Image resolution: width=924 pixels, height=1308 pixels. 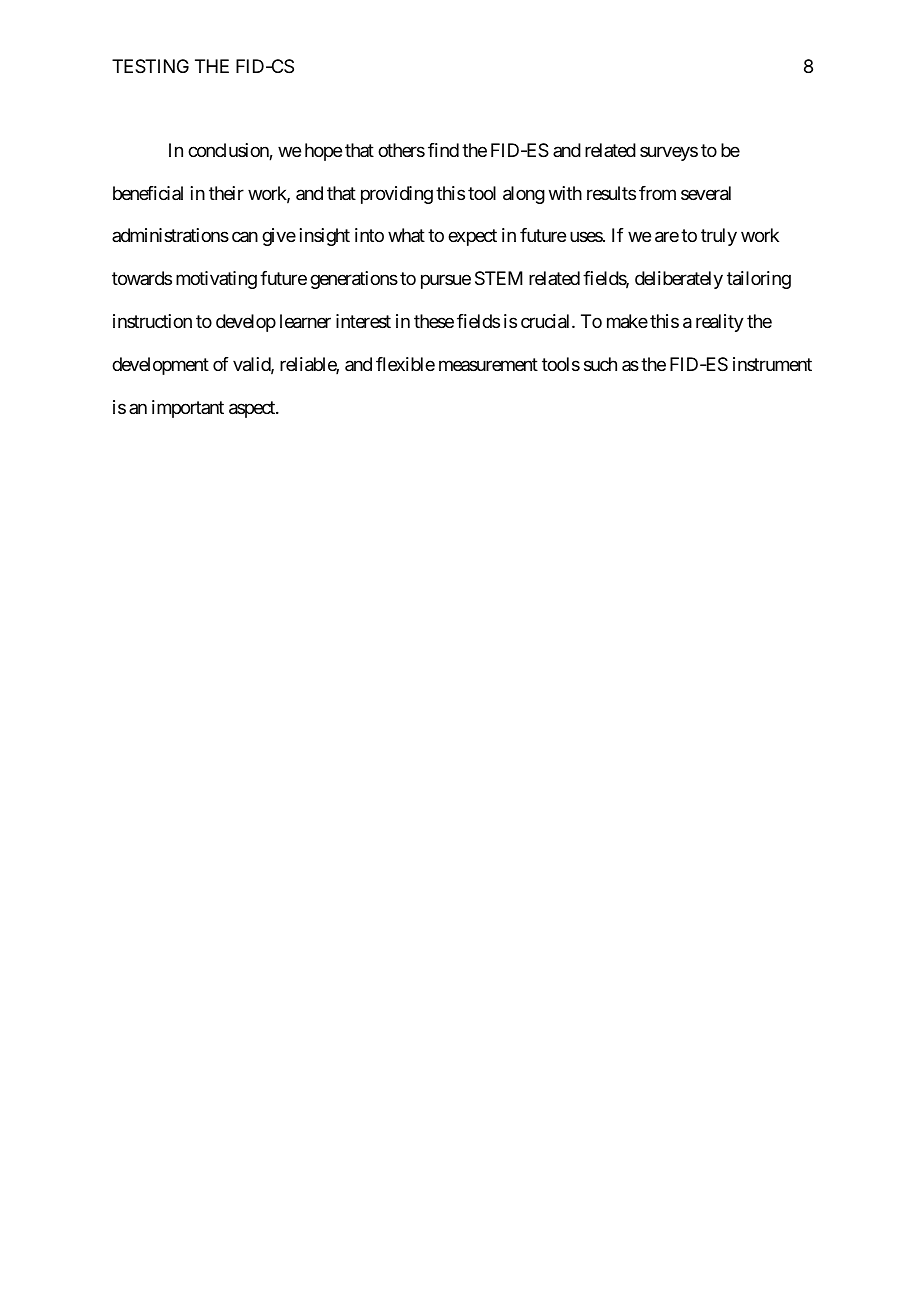 I want to click on can, so click(x=245, y=237).
